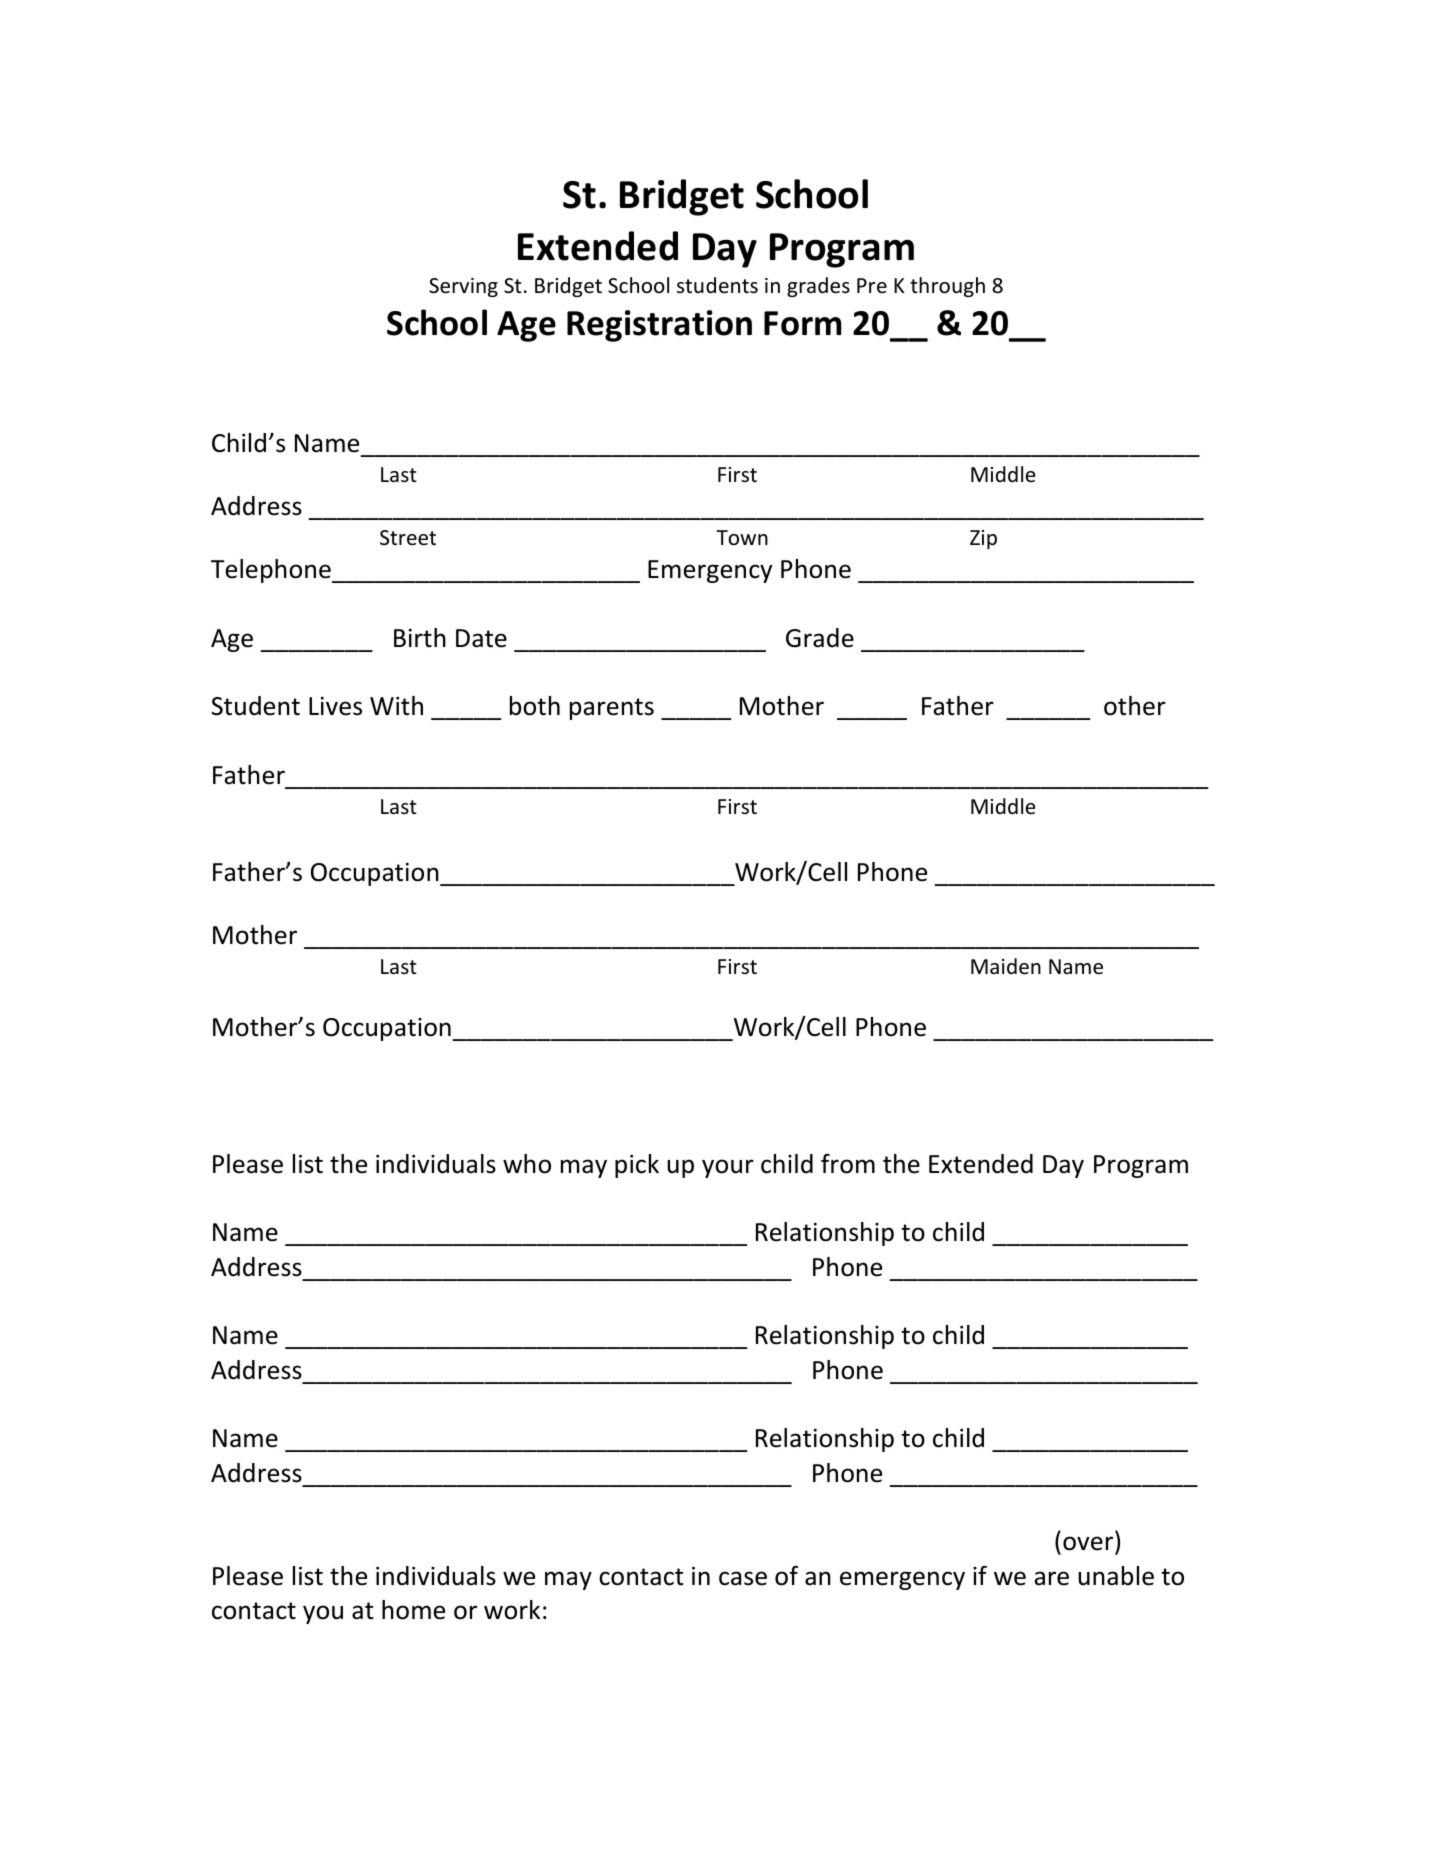 Image resolution: width=1433 pixels, height=1855 pixels. What do you see at coordinates (527, 1164) in the screenshot?
I see `who` at bounding box center [527, 1164].
